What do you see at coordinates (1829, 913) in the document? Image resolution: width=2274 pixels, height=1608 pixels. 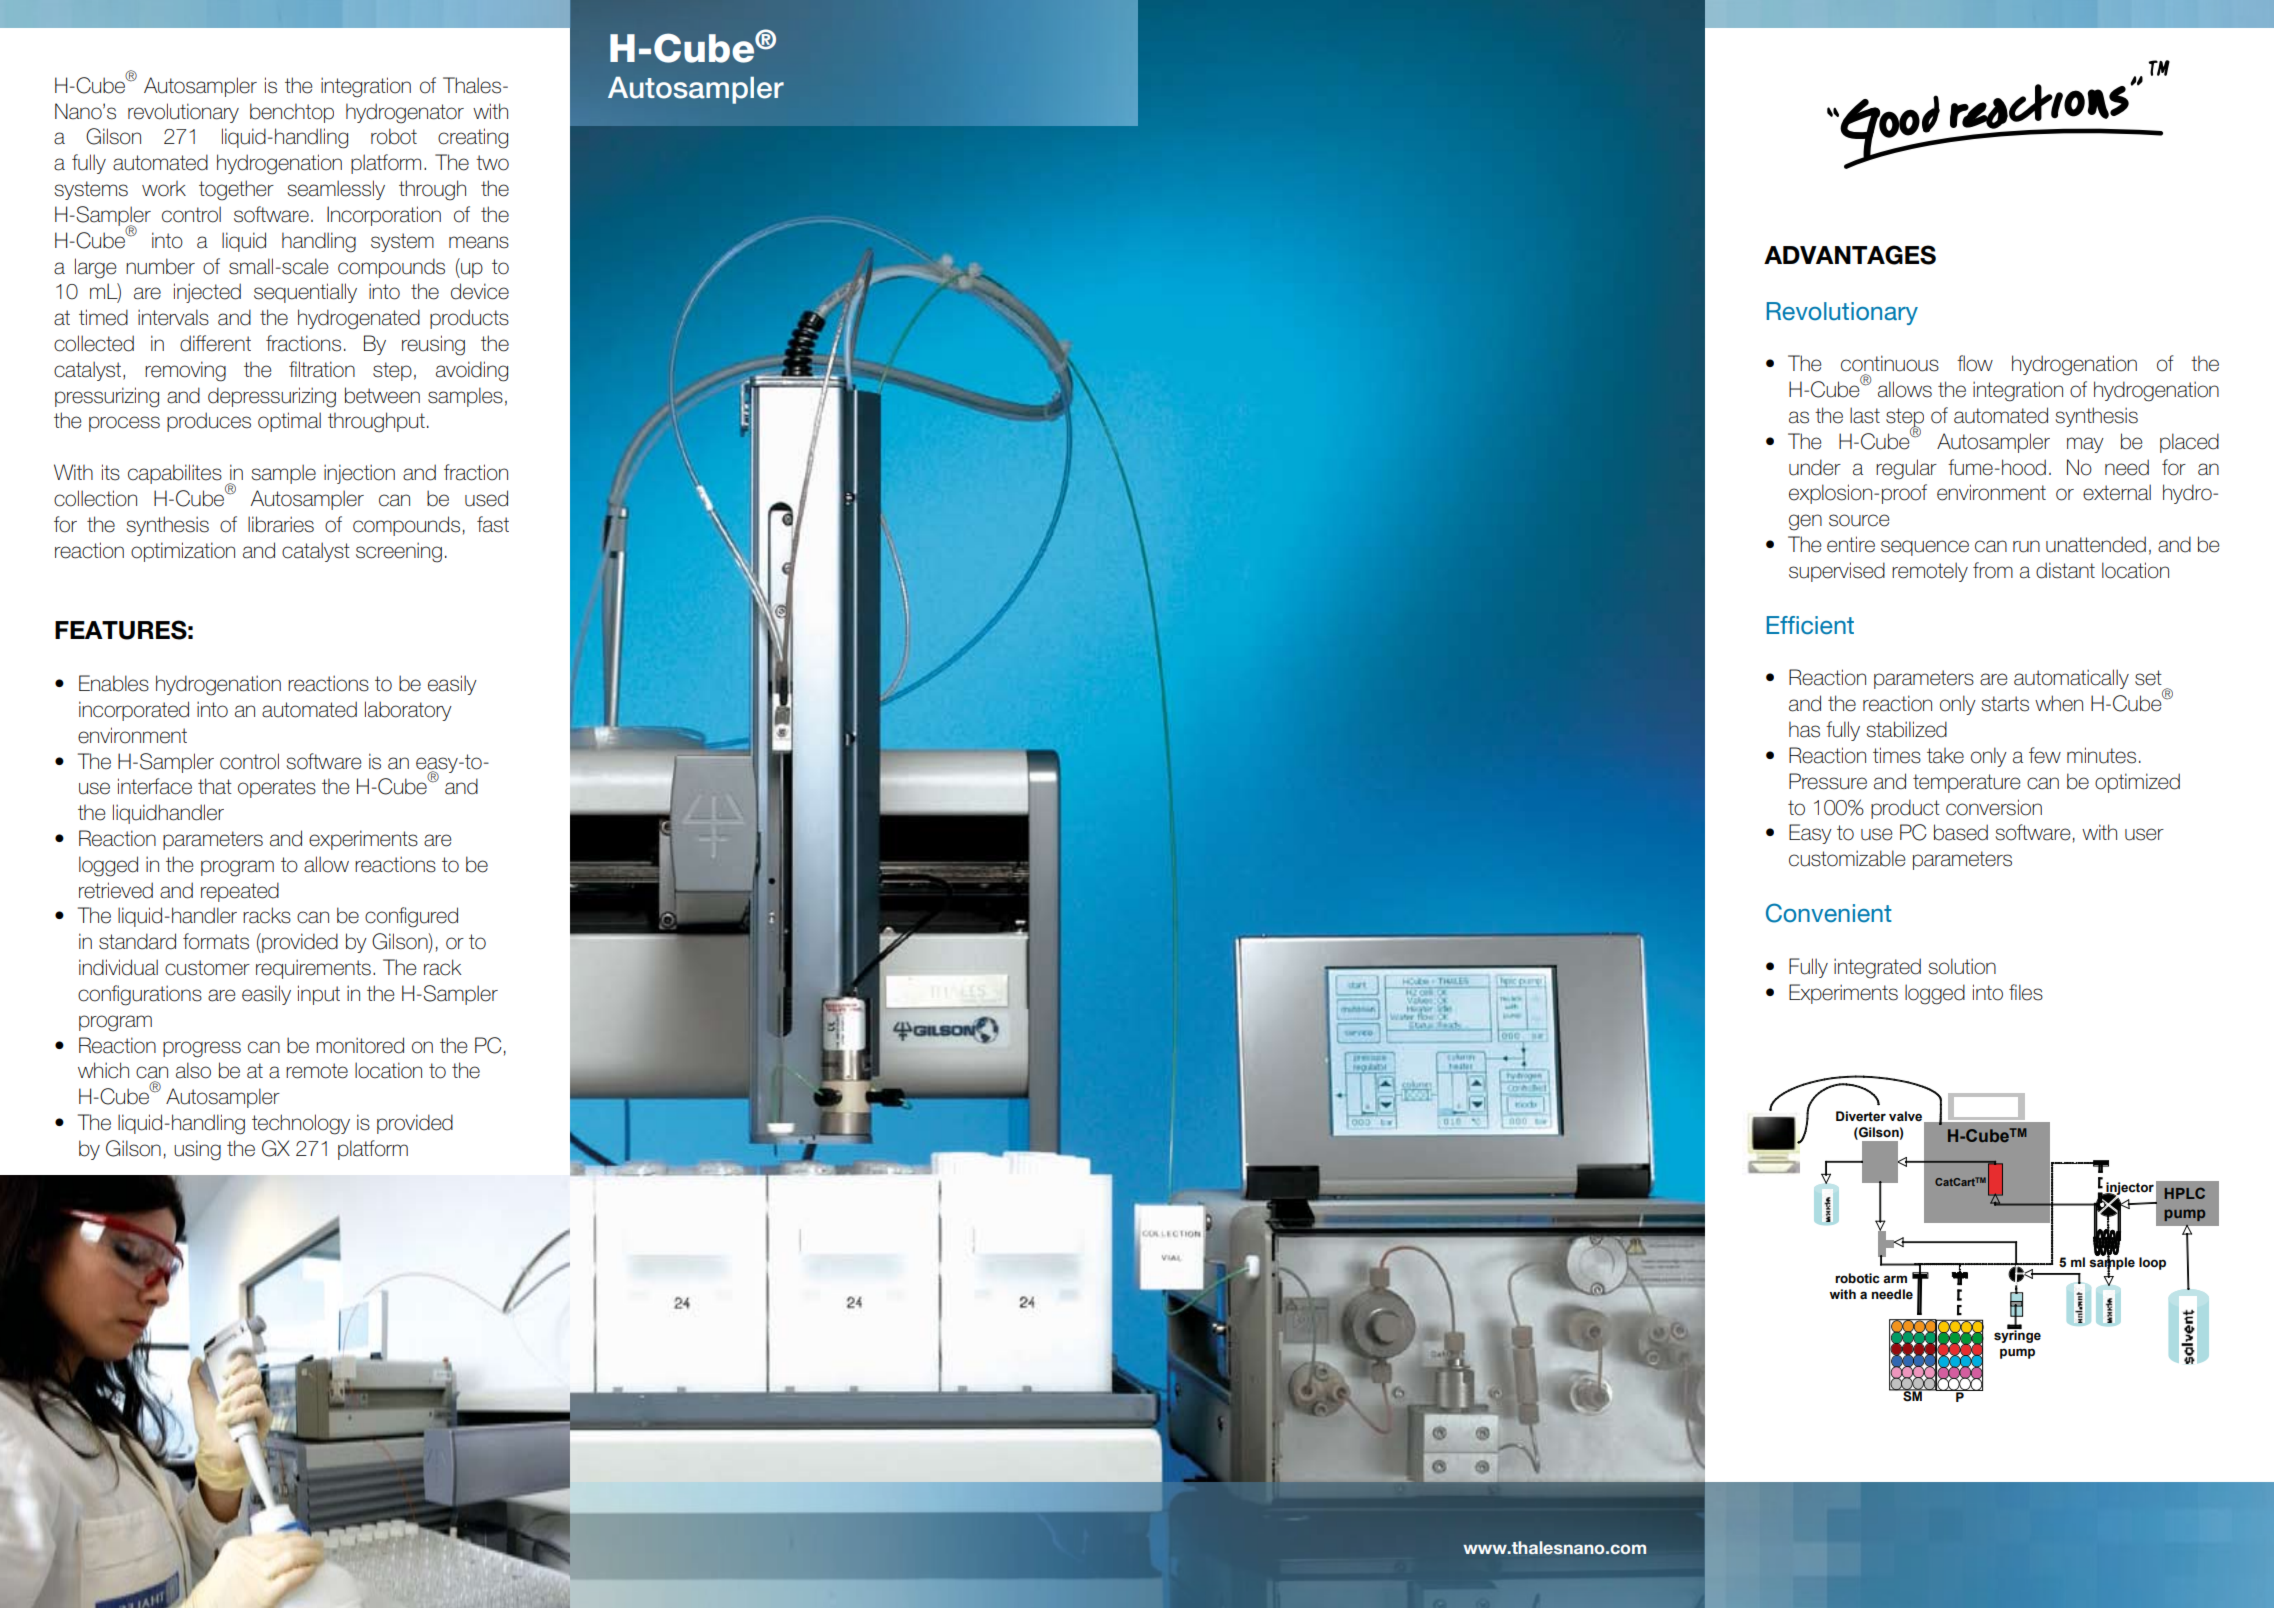 I see `Convenient` at bounding box center [1829, 913].
